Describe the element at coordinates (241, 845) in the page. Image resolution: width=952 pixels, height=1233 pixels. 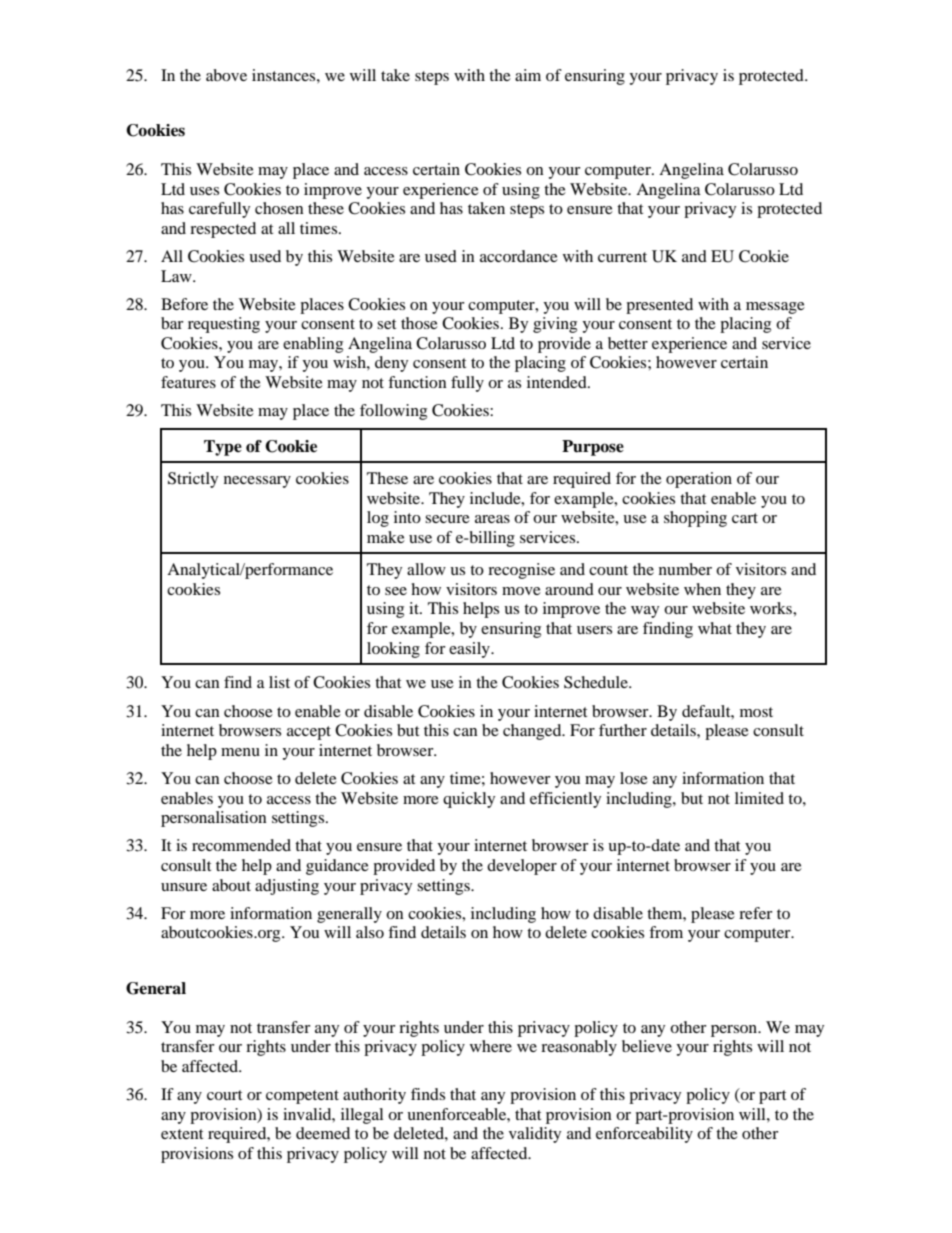
I see `recommended` at that location.
